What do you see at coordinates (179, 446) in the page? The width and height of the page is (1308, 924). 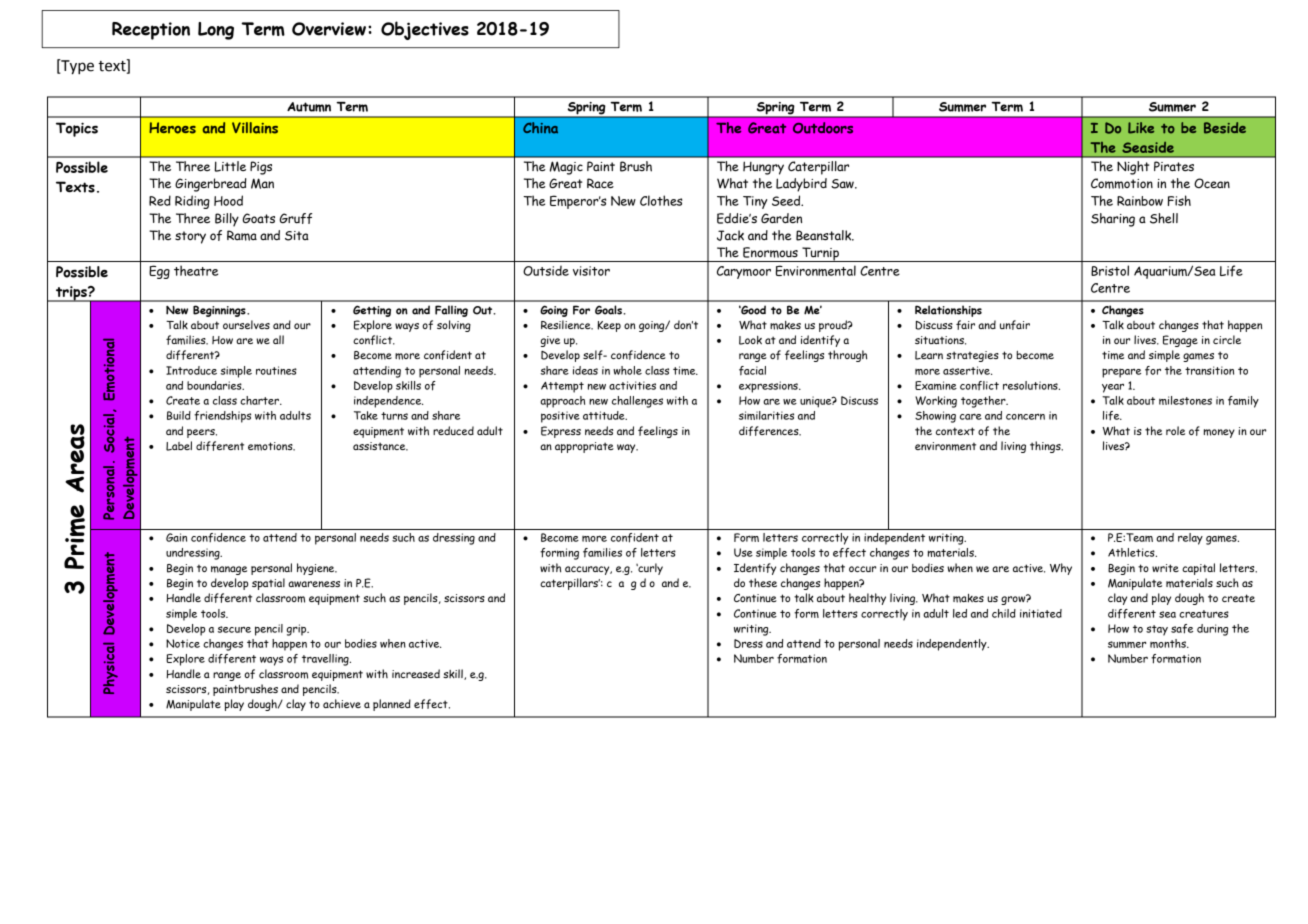 I see `Label` at bounding box center [179, 446].
